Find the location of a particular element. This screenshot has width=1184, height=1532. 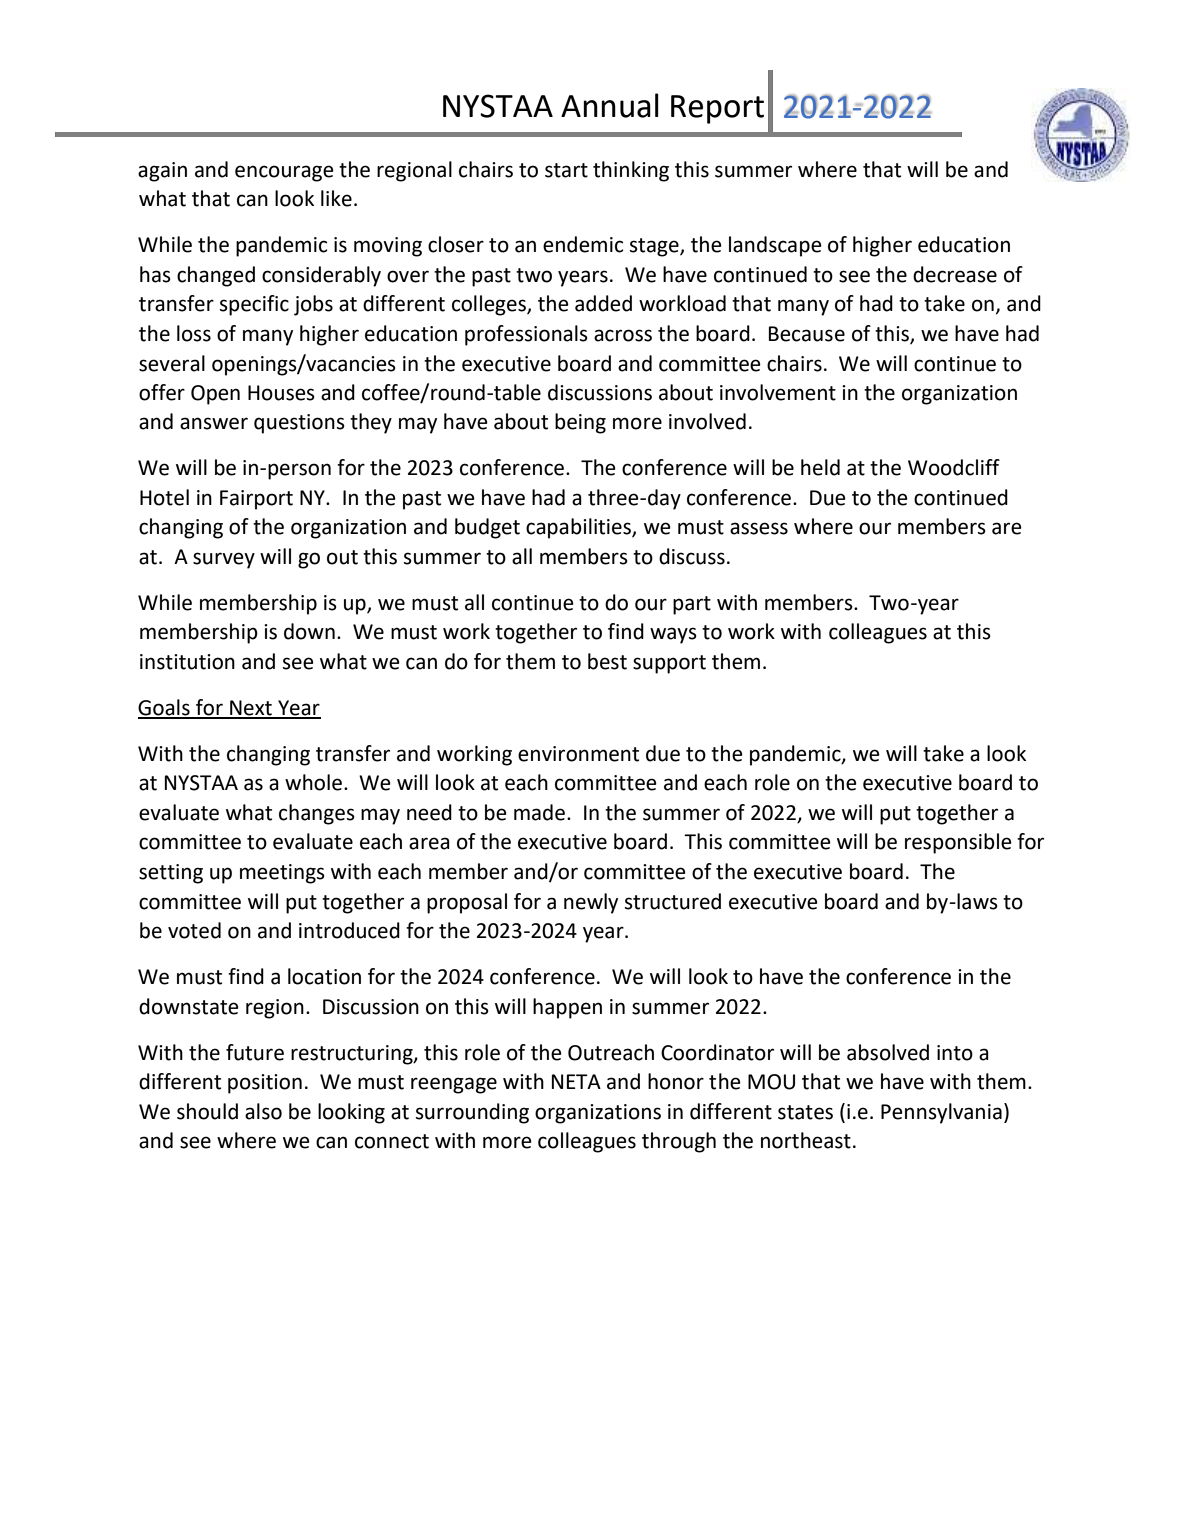

also is located at coordinates (263, 1111).
